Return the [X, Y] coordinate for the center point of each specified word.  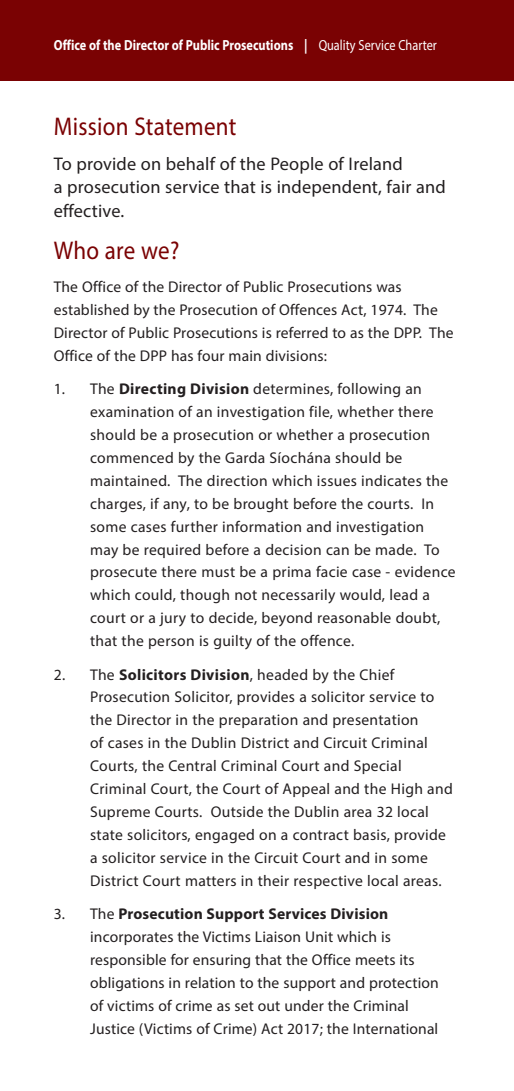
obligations [127, 984]
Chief [377, 674]
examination [132, 411]
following [368, 390]
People [297, 165]
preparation [258, 721]
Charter [417, 44]
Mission [91, 126]
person [171, 643]
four [210, 355]
